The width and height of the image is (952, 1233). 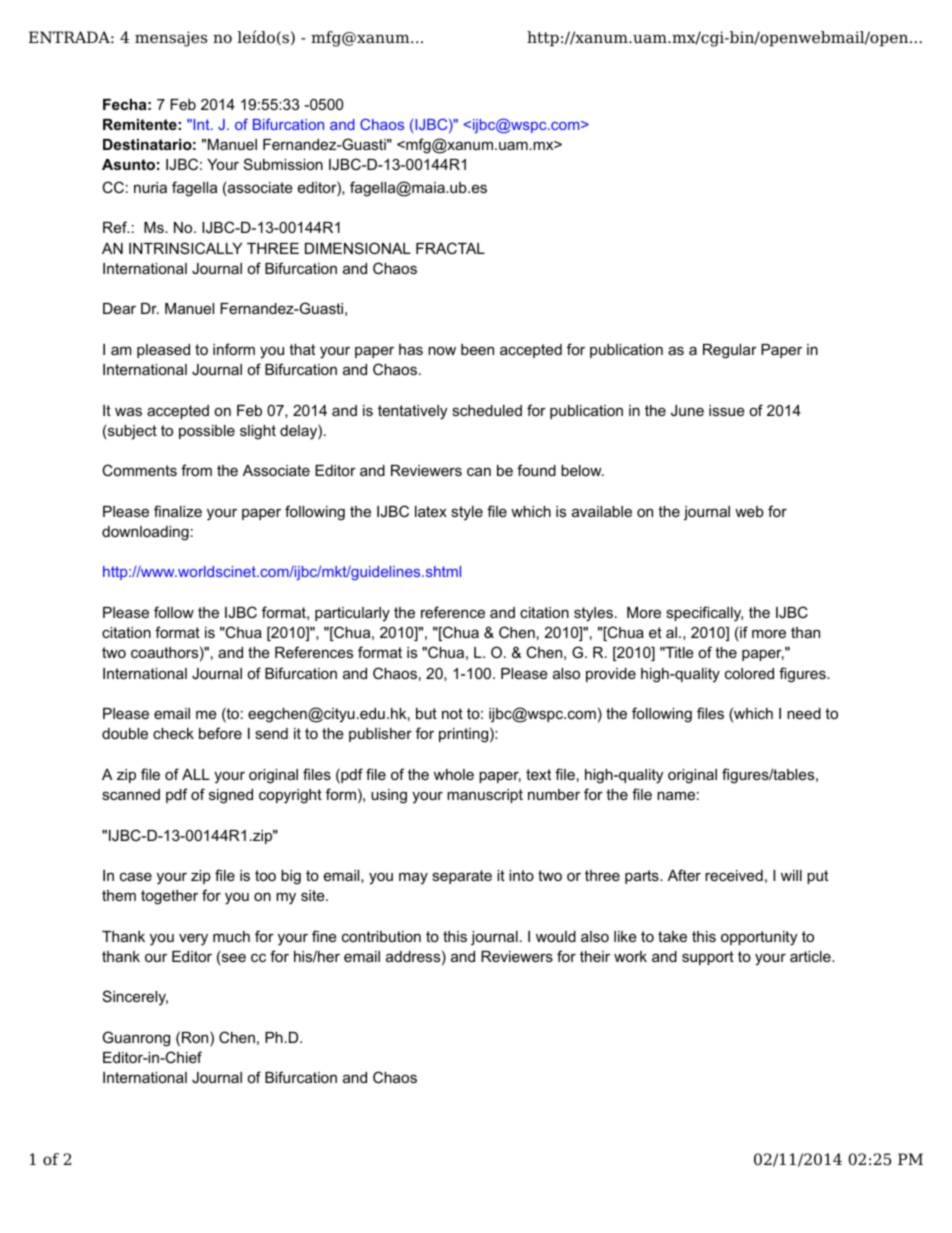 I want to click on specifically, so click(x=704, y=614).
